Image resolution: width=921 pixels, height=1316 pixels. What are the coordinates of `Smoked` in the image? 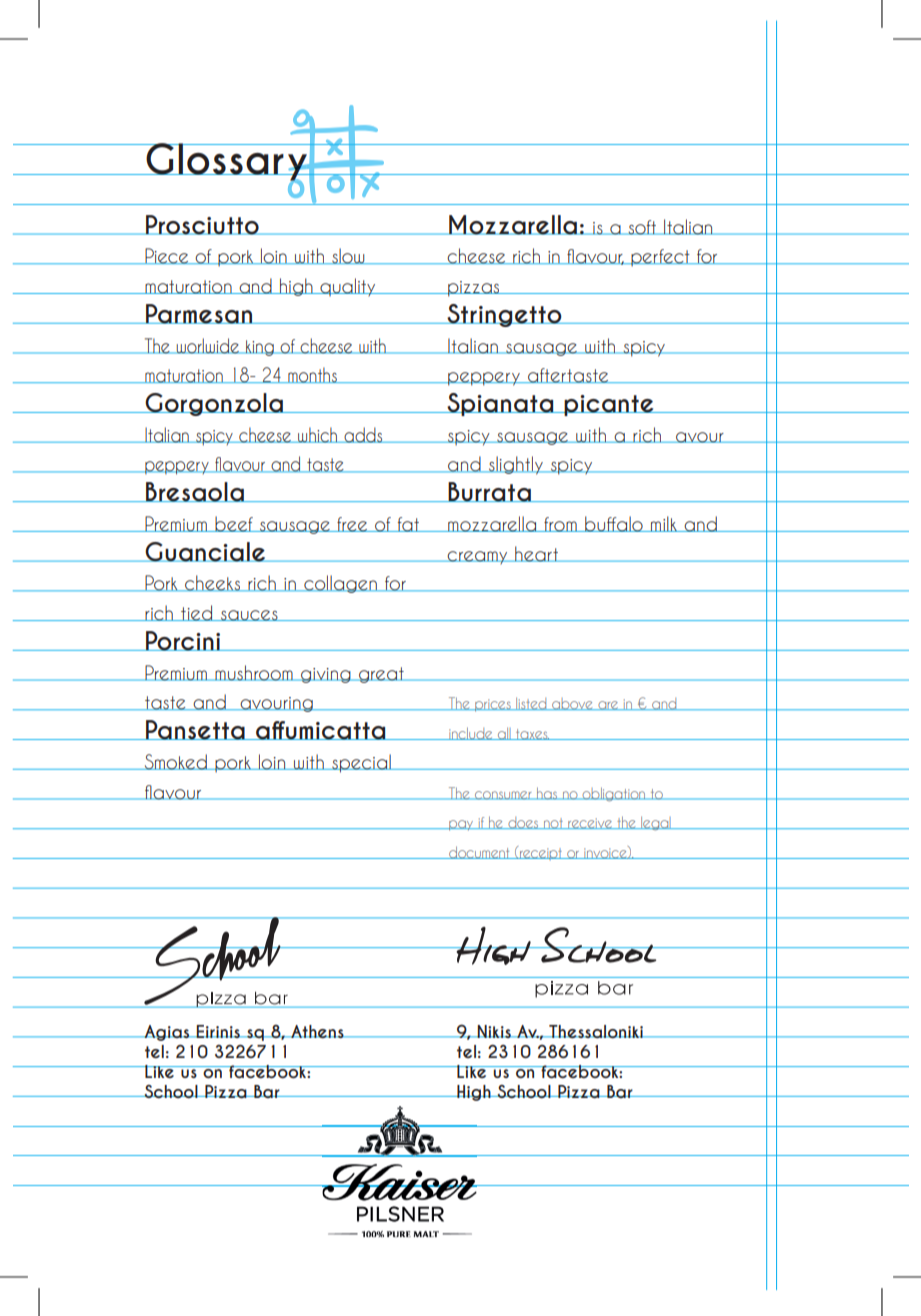 It's located at (175, 762).
